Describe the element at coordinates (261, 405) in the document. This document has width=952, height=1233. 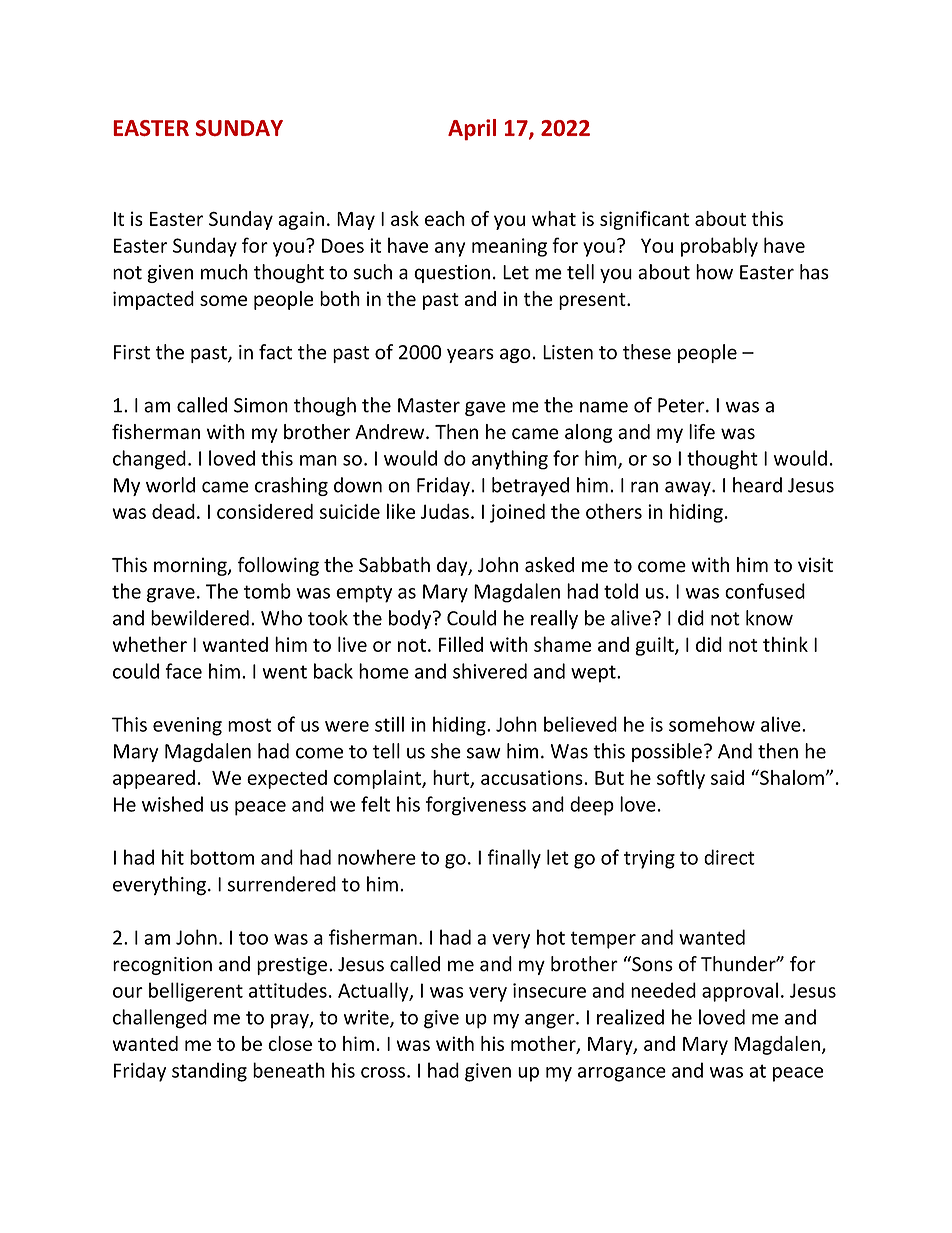
I see `Simon` at that location.
